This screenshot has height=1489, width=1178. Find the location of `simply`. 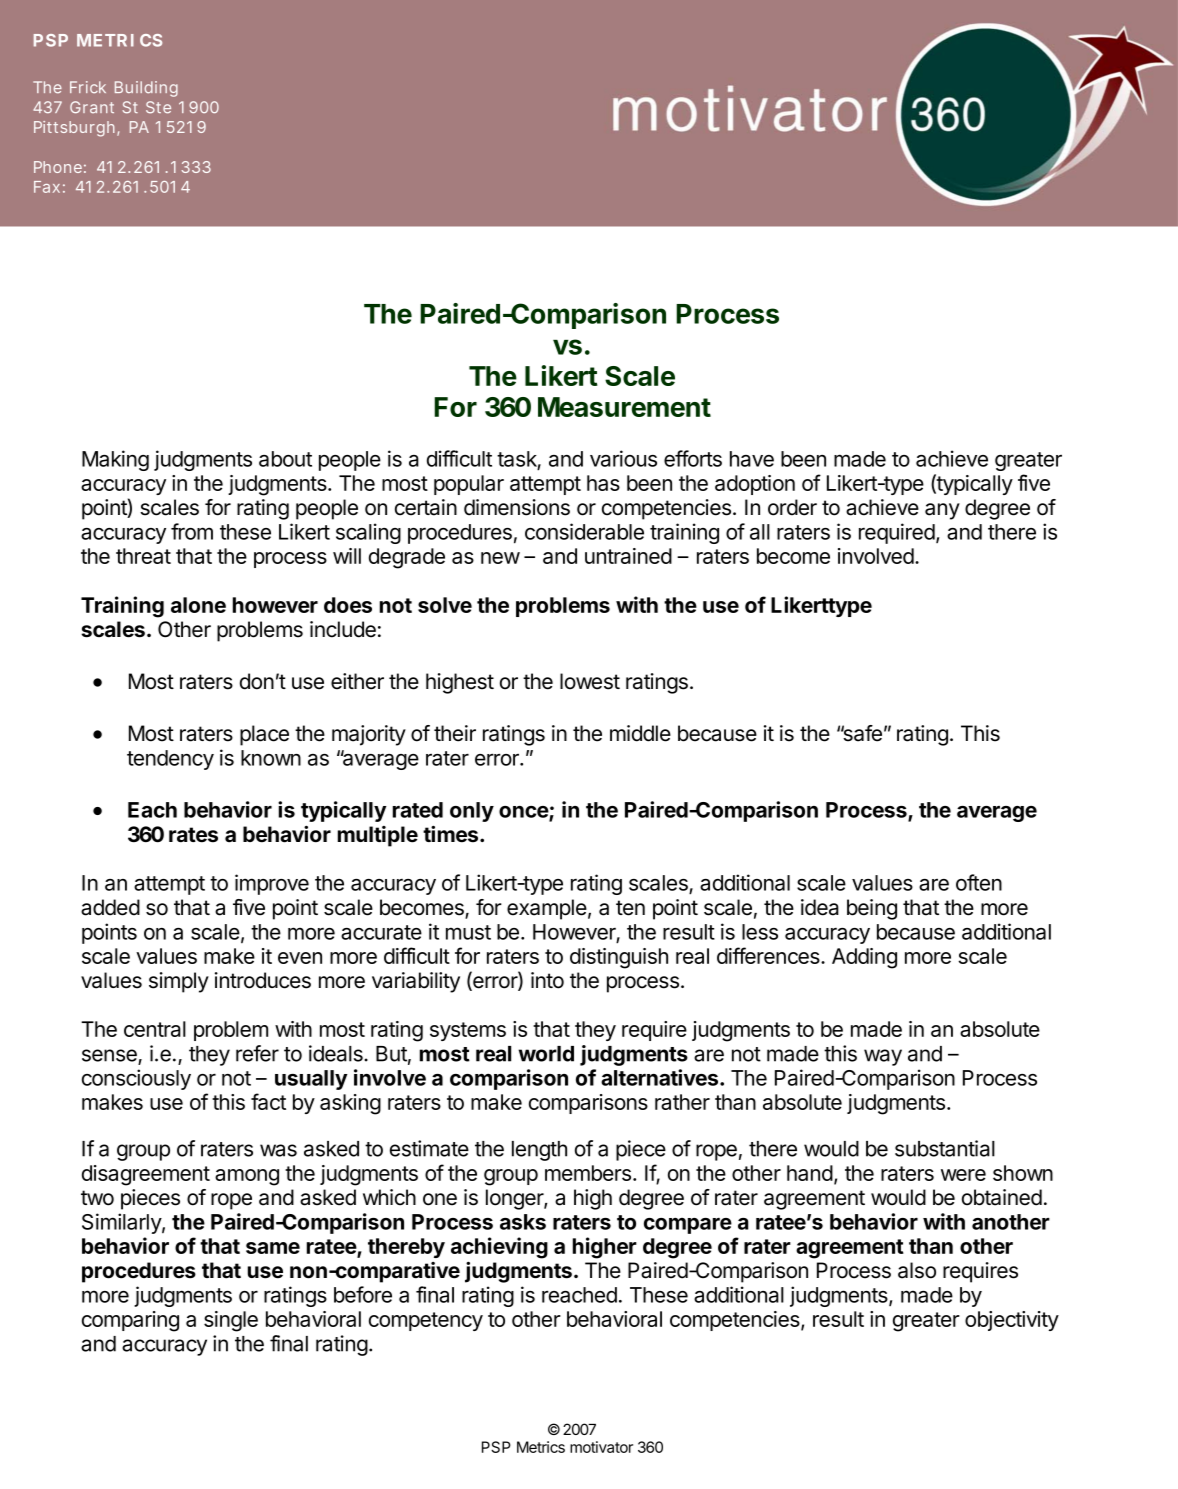

simply is located at coordinates (179, 982).
